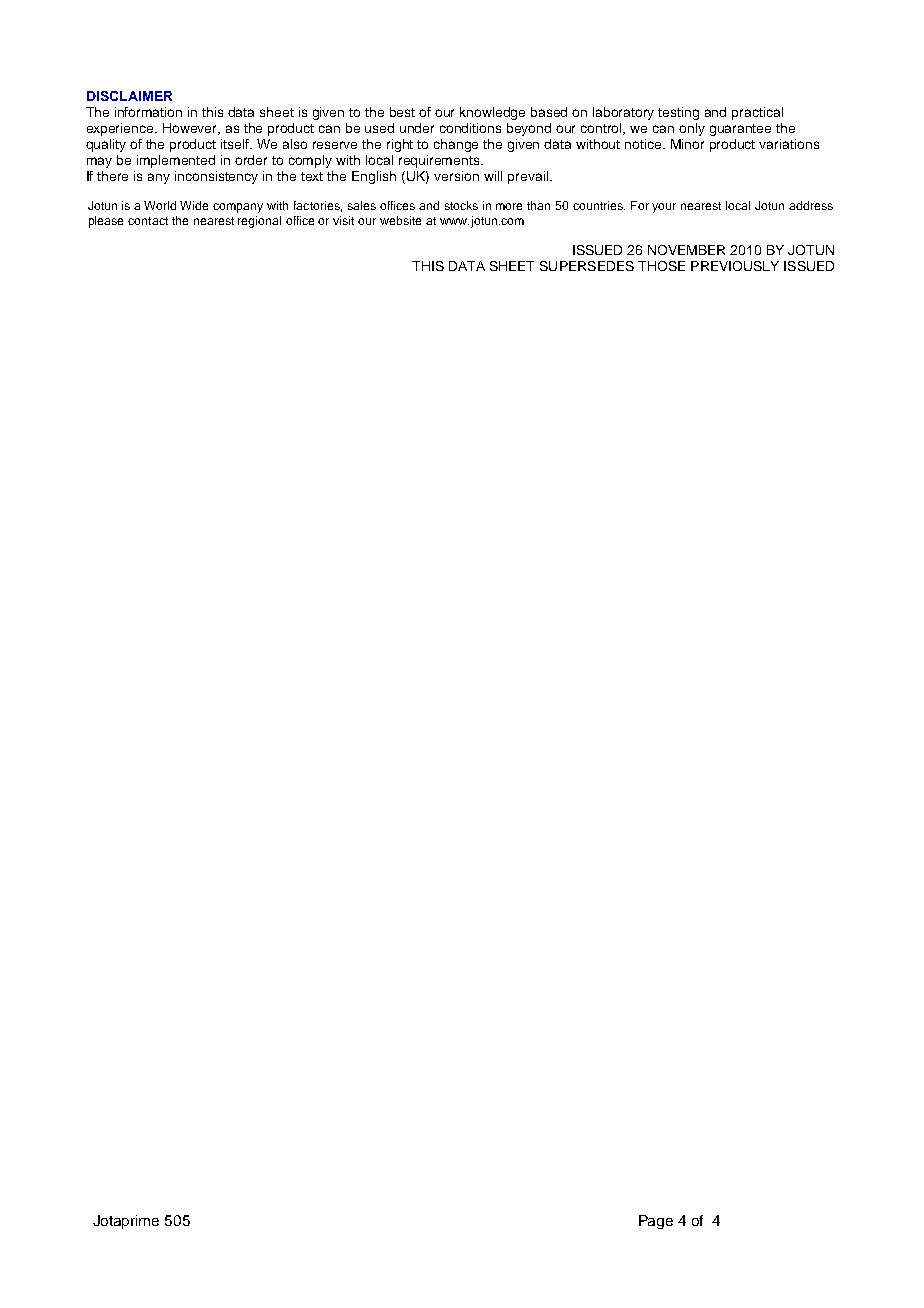 This document has height=1308, width=924. What do you see at coordinates (587, 266) in the document?
I see `SUPERSEDES` at bounding box center [587, 266].
